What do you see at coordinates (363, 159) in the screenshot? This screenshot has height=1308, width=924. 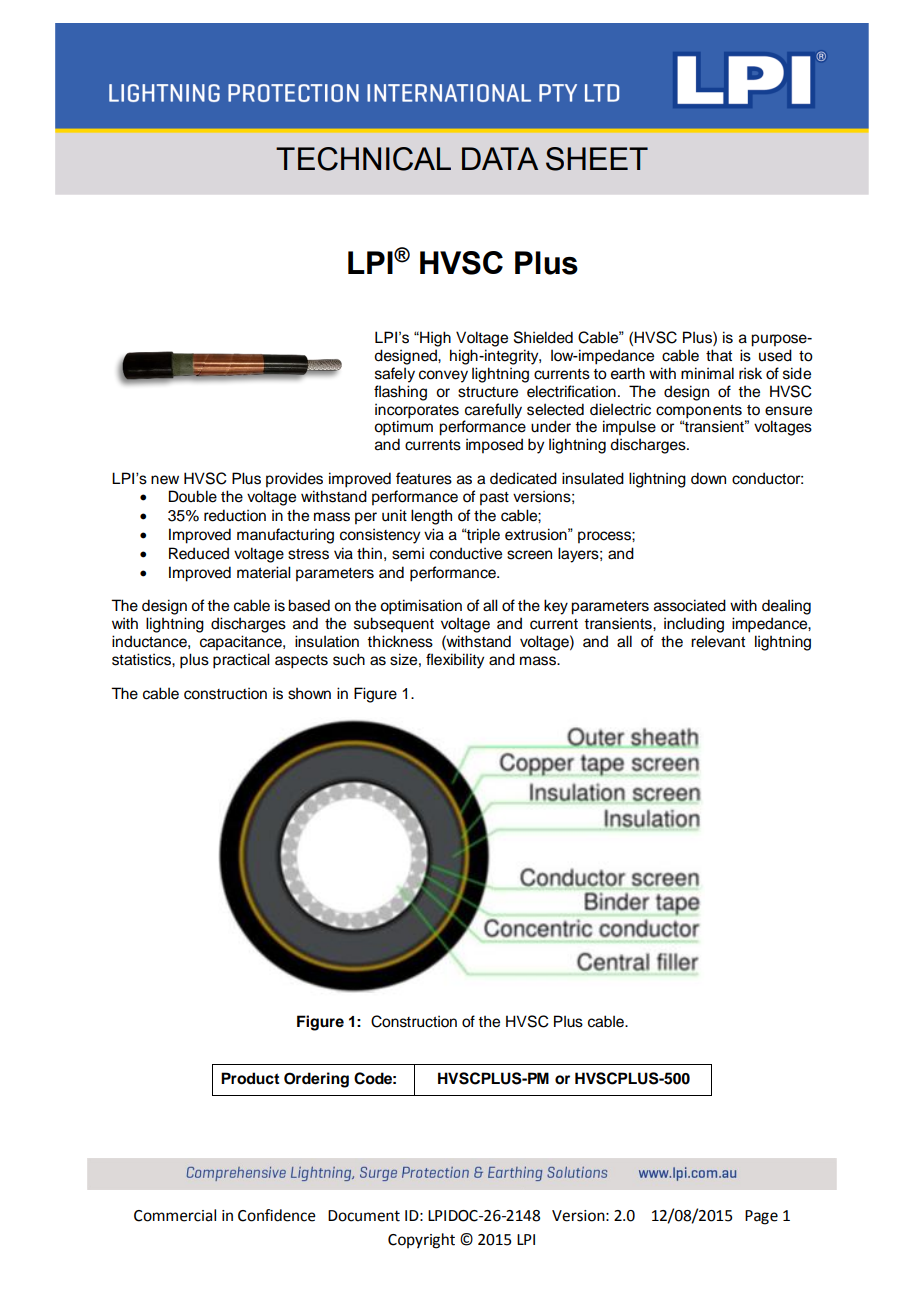 I see `TECHNICAL` at bounding box center [363, 159].
